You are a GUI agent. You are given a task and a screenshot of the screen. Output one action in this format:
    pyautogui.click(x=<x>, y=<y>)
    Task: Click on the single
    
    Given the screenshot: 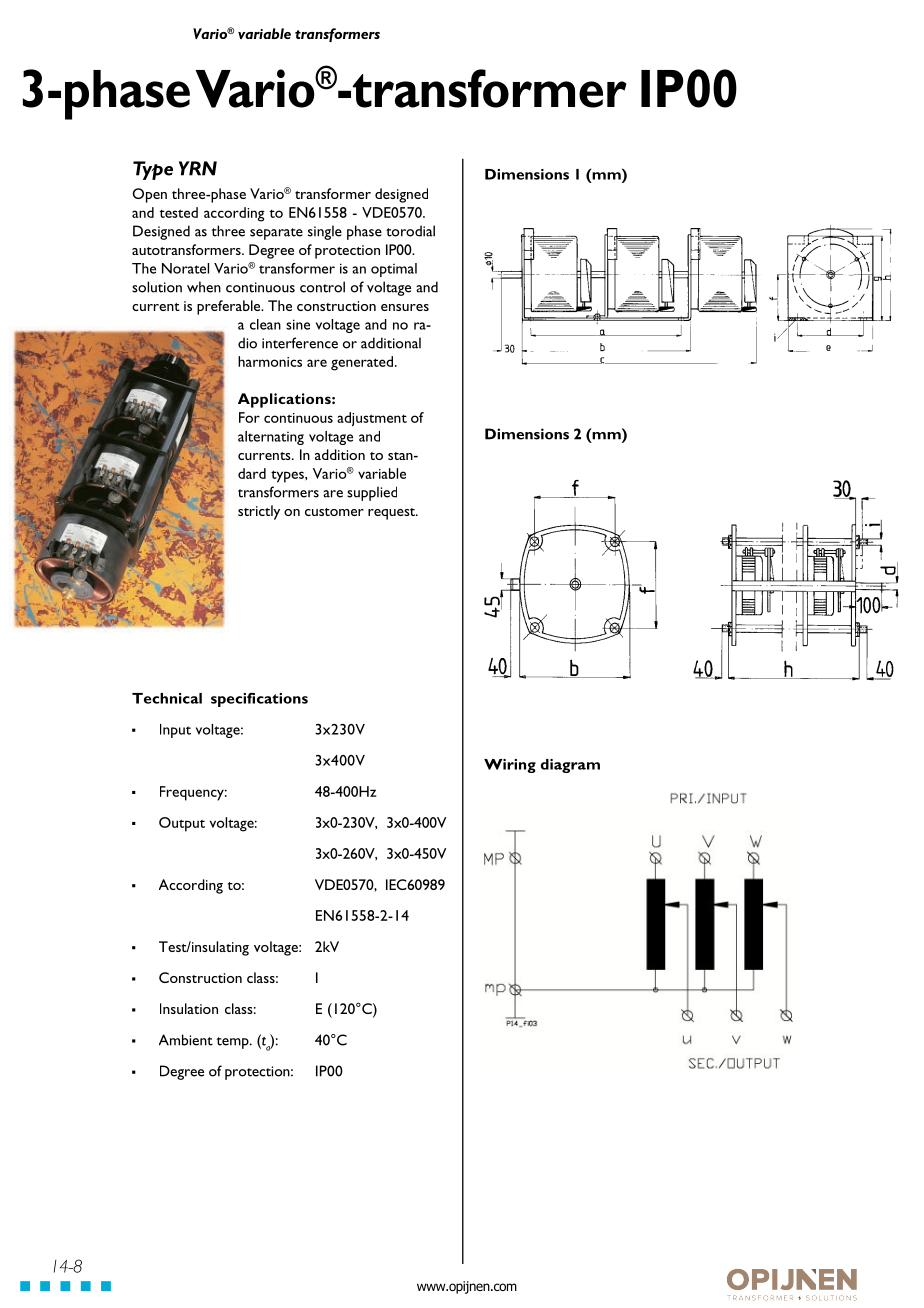 What is the action you would take?
    pyautogui.click(x=325, y=232)
